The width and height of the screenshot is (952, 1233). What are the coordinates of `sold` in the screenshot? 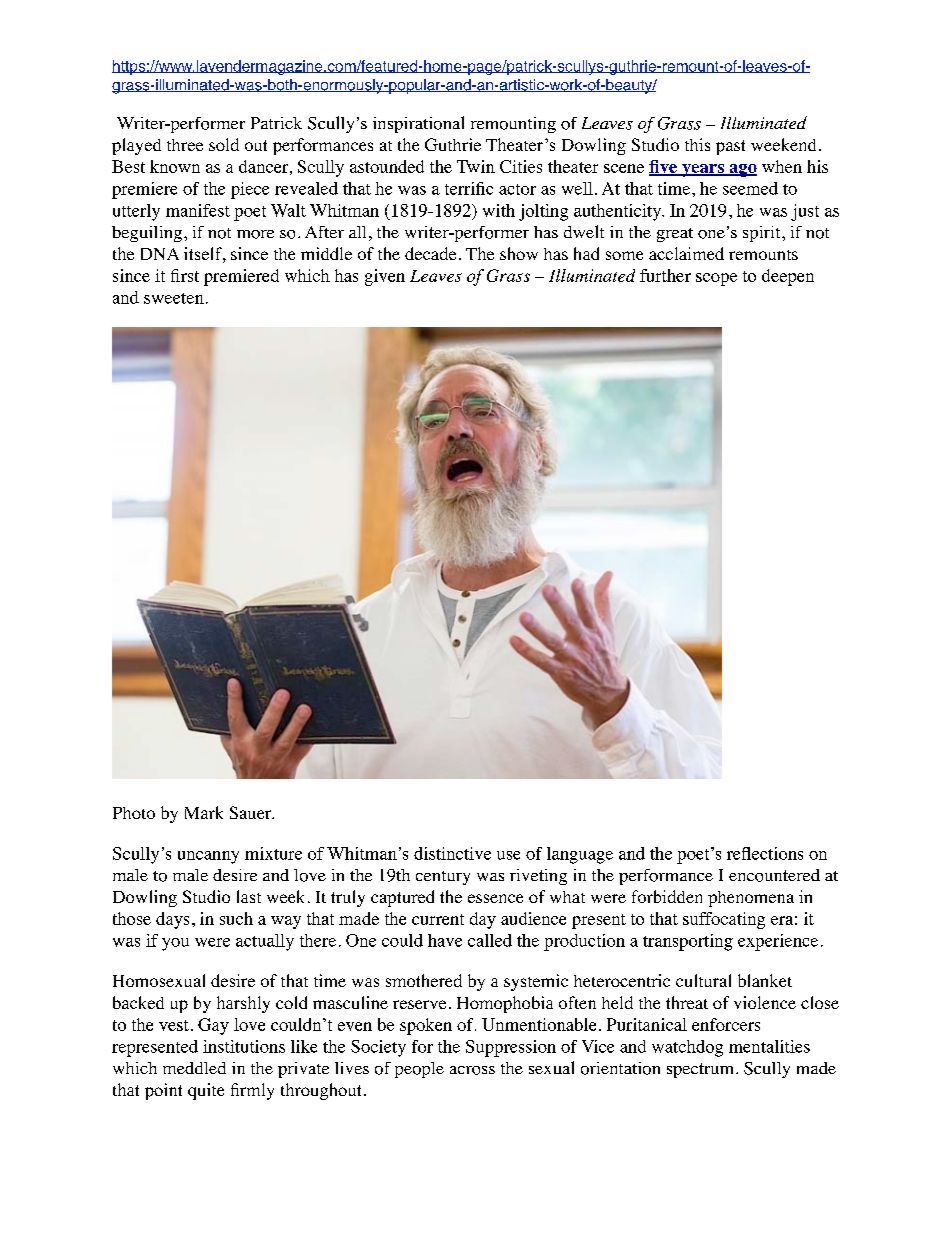 It's located at (224, 144).
